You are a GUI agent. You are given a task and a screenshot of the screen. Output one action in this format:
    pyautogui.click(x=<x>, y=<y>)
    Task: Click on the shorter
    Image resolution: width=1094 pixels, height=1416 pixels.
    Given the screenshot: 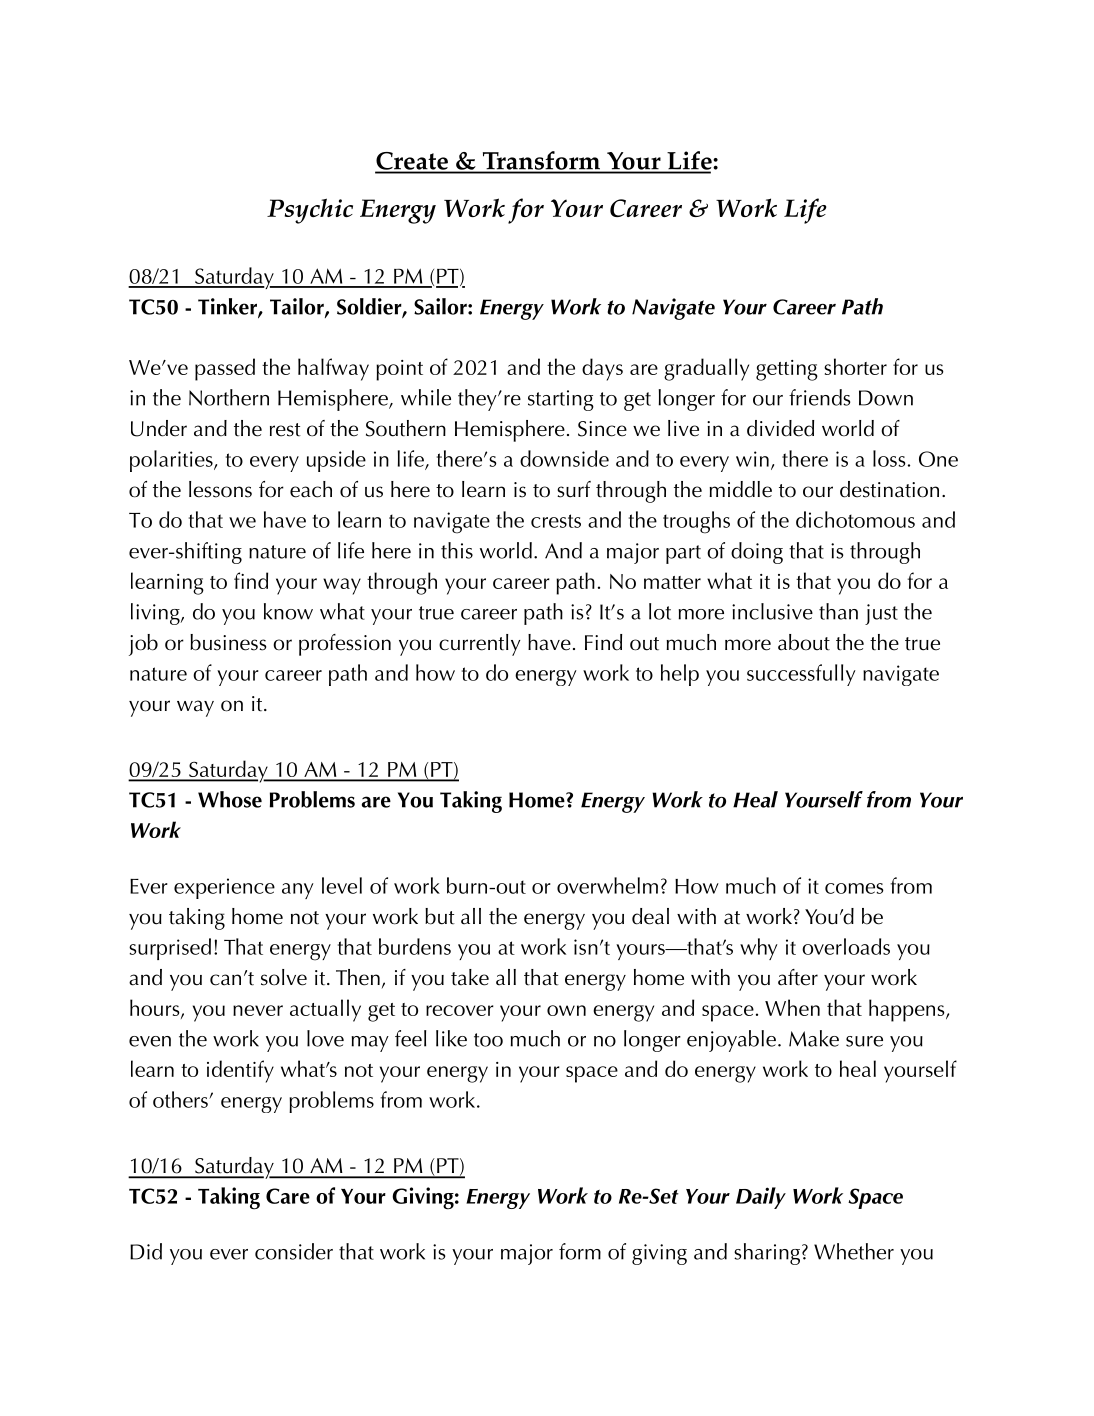 What is the action you would take?
    pyautogui.click(x=855, y=366)
